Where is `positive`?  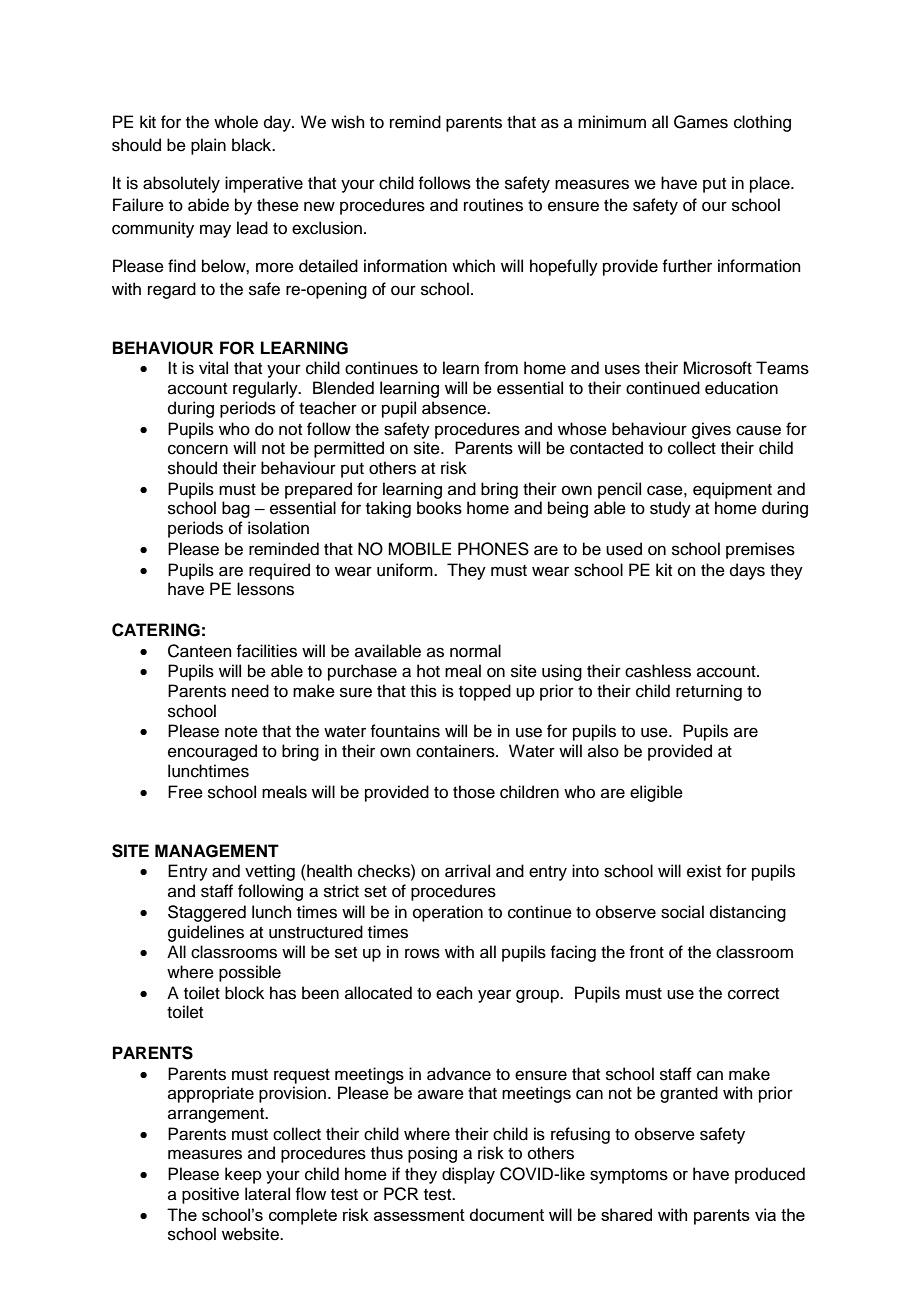 positive is located at coordinates (210, 1195).
